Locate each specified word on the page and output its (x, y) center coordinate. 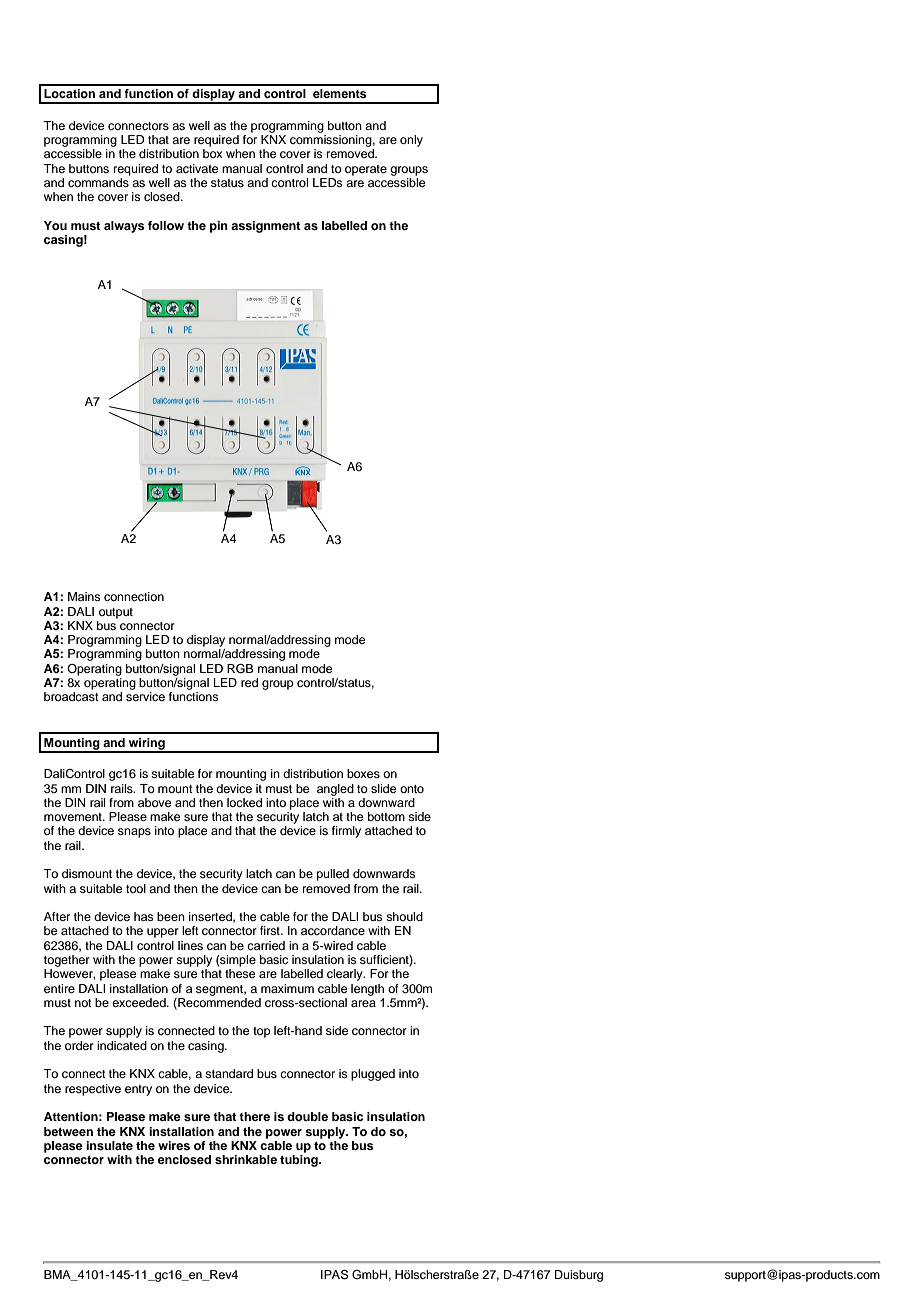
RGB (240, 669)
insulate (109, 1145)
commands (99, 181)
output (116, 613)
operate (366, 170)
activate (197, 168)
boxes (363, 773)
